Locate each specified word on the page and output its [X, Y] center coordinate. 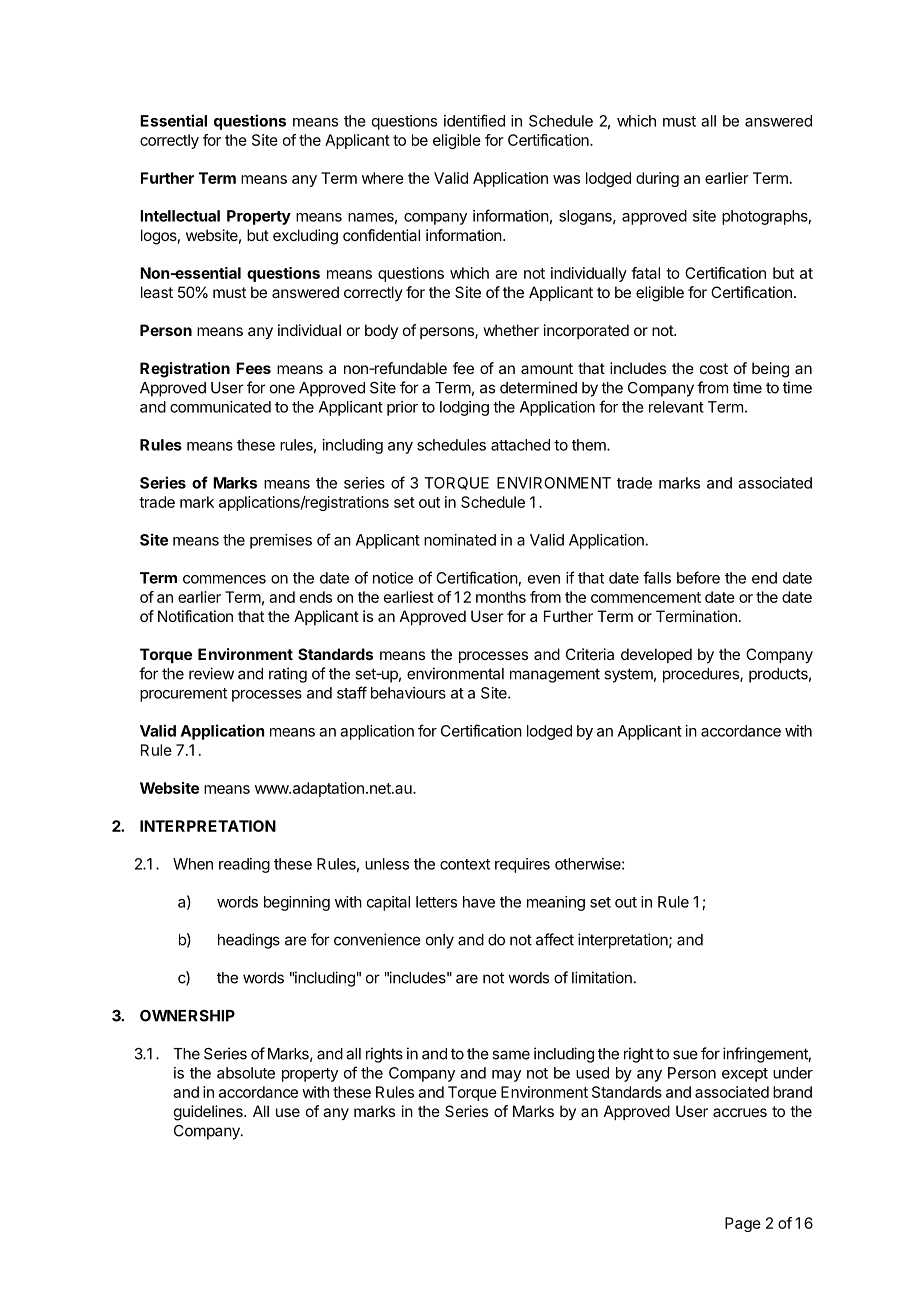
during [657, 179]
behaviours [408, 693]
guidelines [209, 1113]
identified [474, 120]
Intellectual [180, 216]
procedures [702, 675]
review [211, 673]
